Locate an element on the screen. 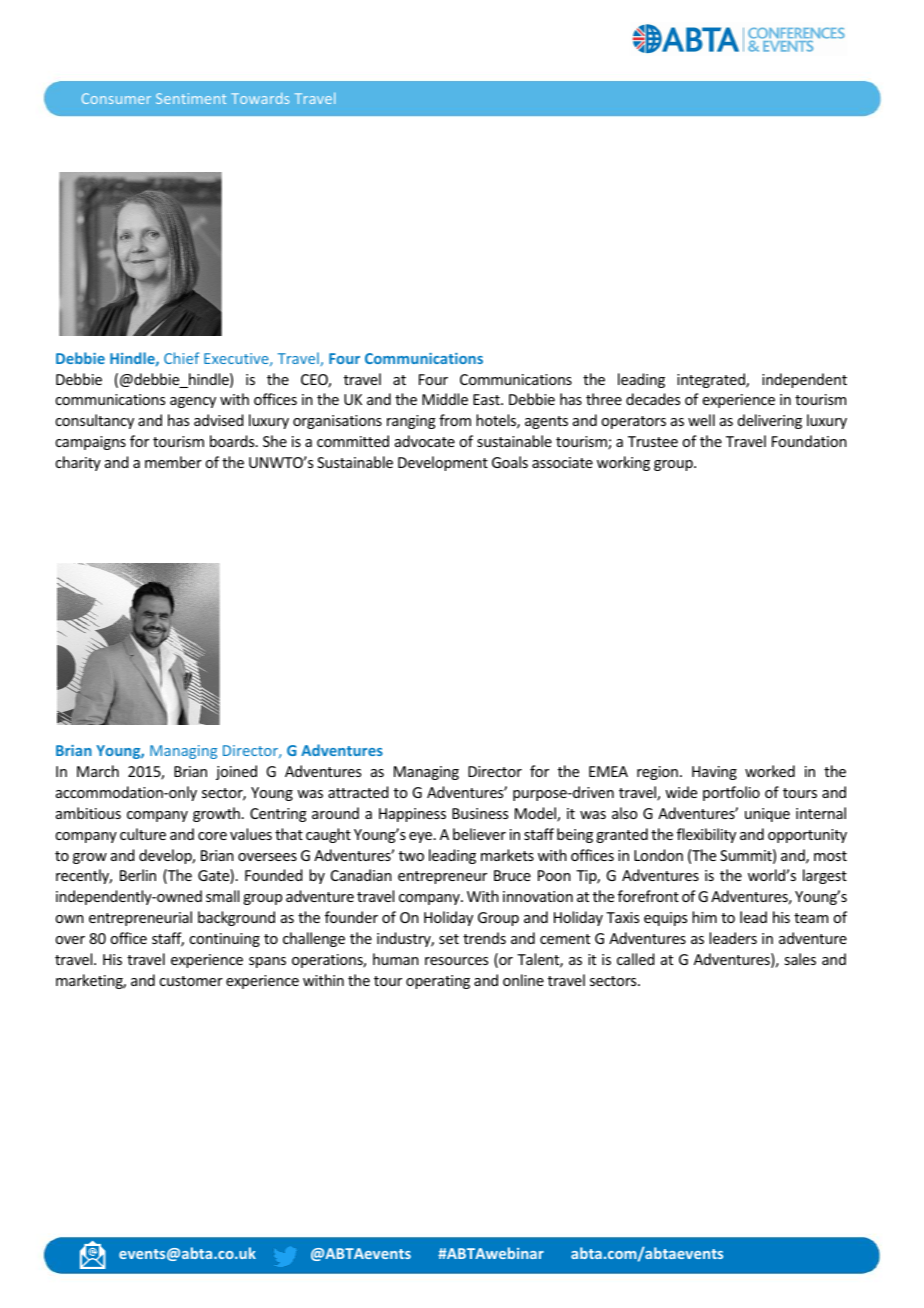  Towards is located at coordinates (260, 98).
